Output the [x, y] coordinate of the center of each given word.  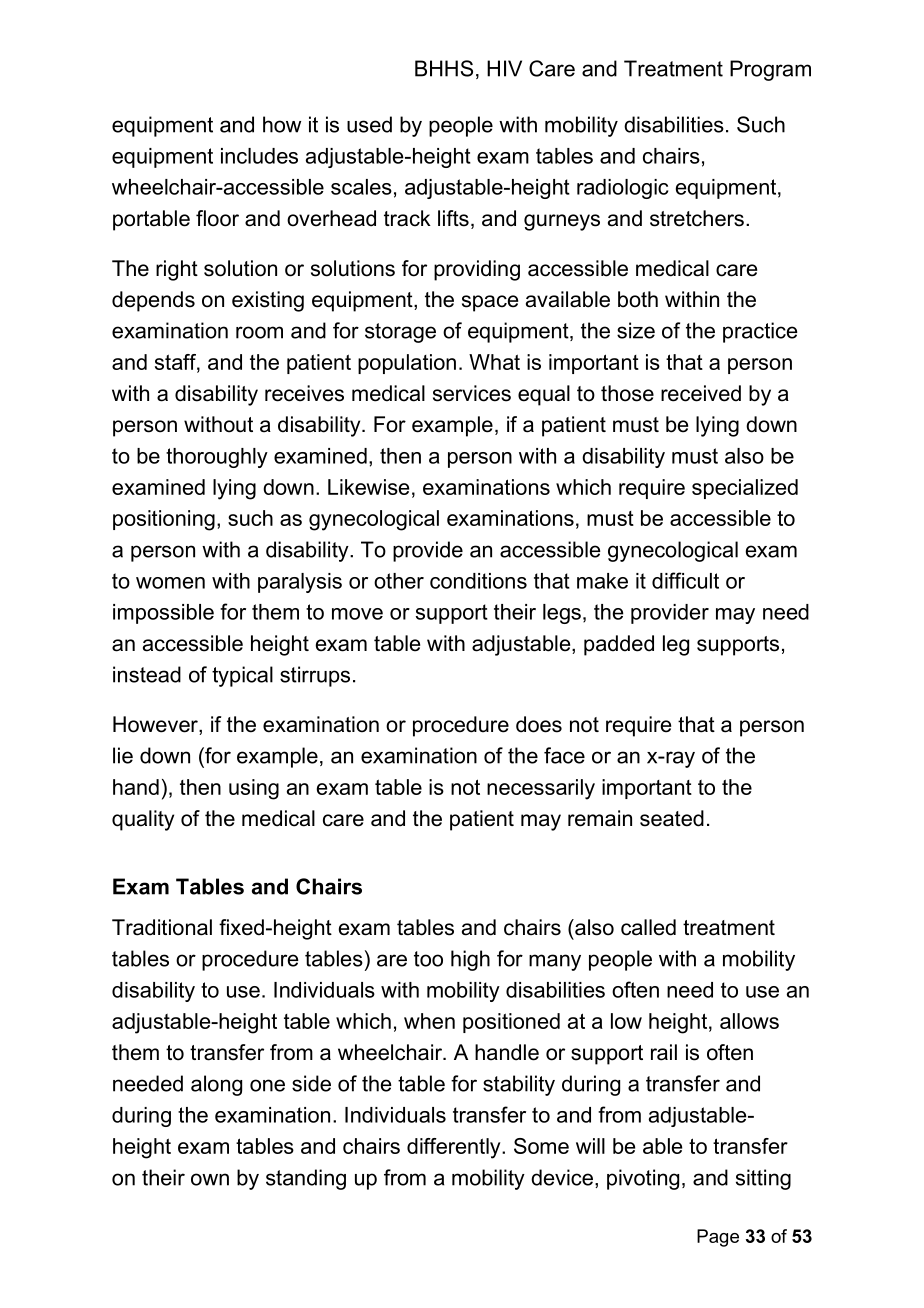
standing [306, 1179]
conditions [478, 581]
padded [619, 645]
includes [259, 156]
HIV [504, 68]
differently [455, 1148]
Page [718, 1238]
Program [770, 70]
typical [242, 676]
